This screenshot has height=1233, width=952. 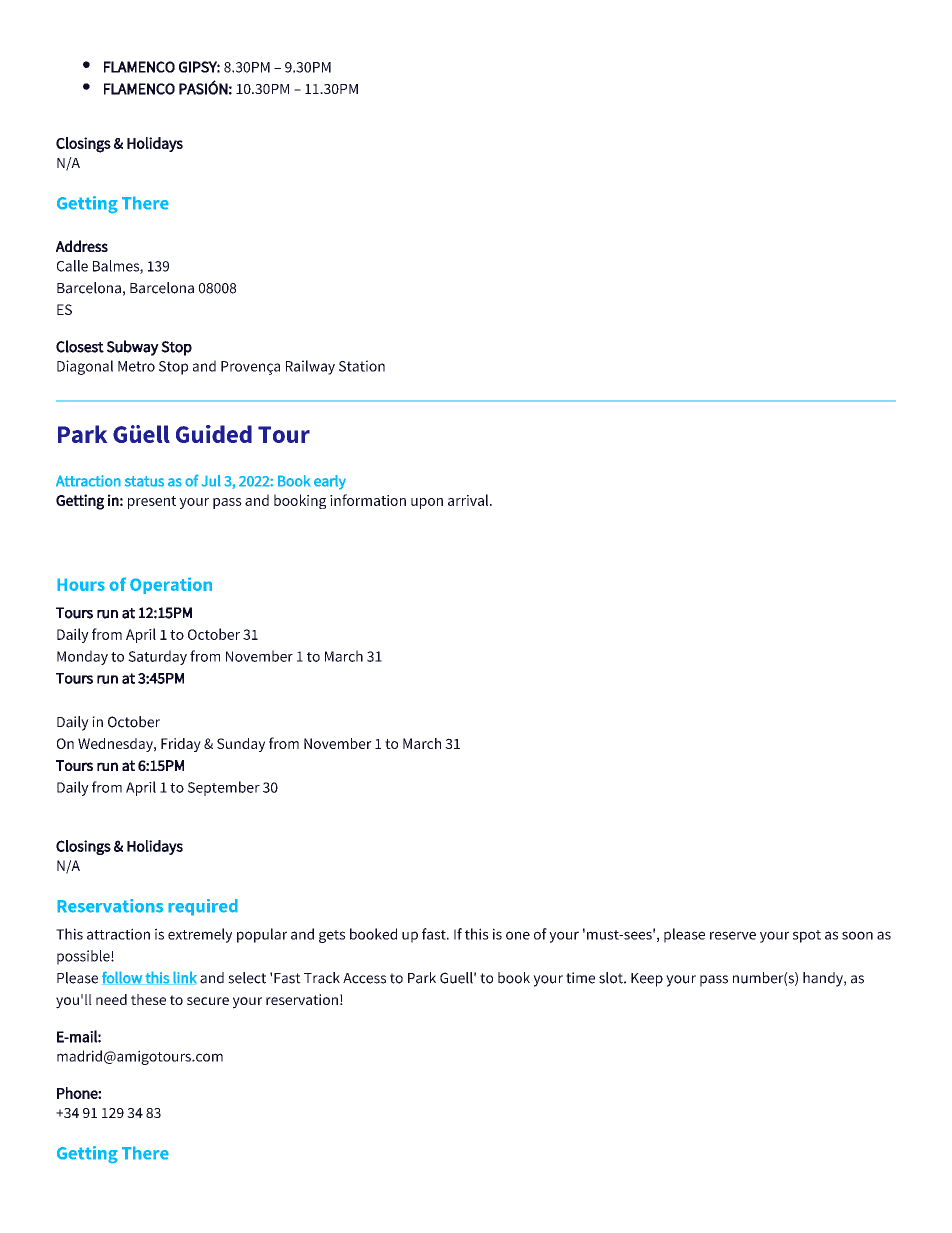 What do you see at coordinates (214, 434) in the screenshot?
I see `Guided` at bounding box center [214, 434].
